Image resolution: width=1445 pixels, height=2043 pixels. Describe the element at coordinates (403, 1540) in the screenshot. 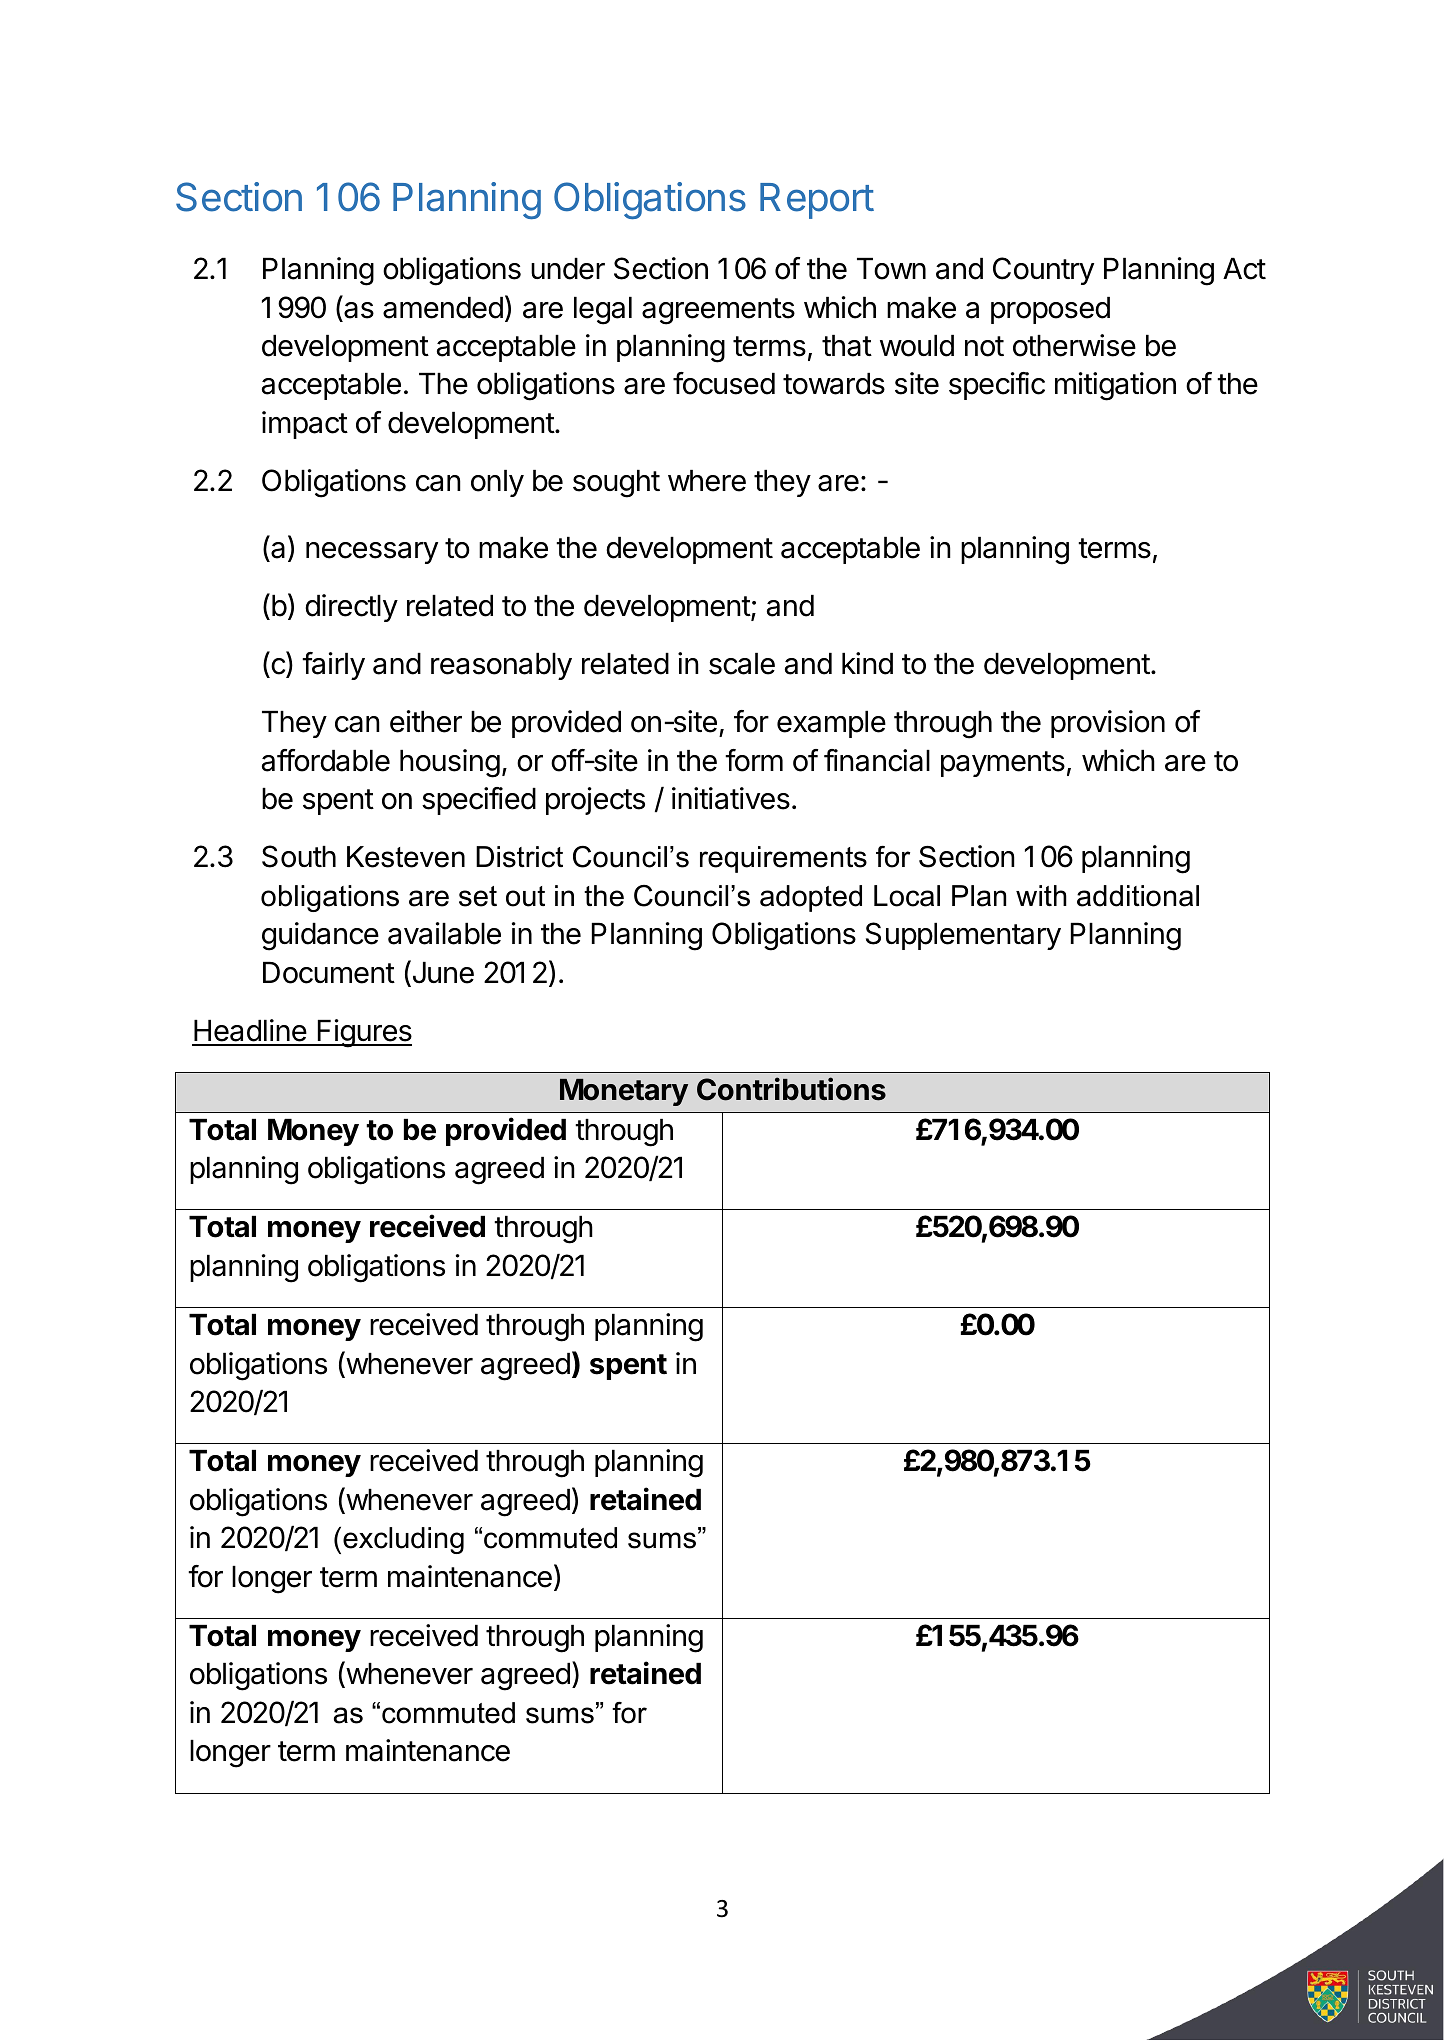

I see `excluding` at that location.
